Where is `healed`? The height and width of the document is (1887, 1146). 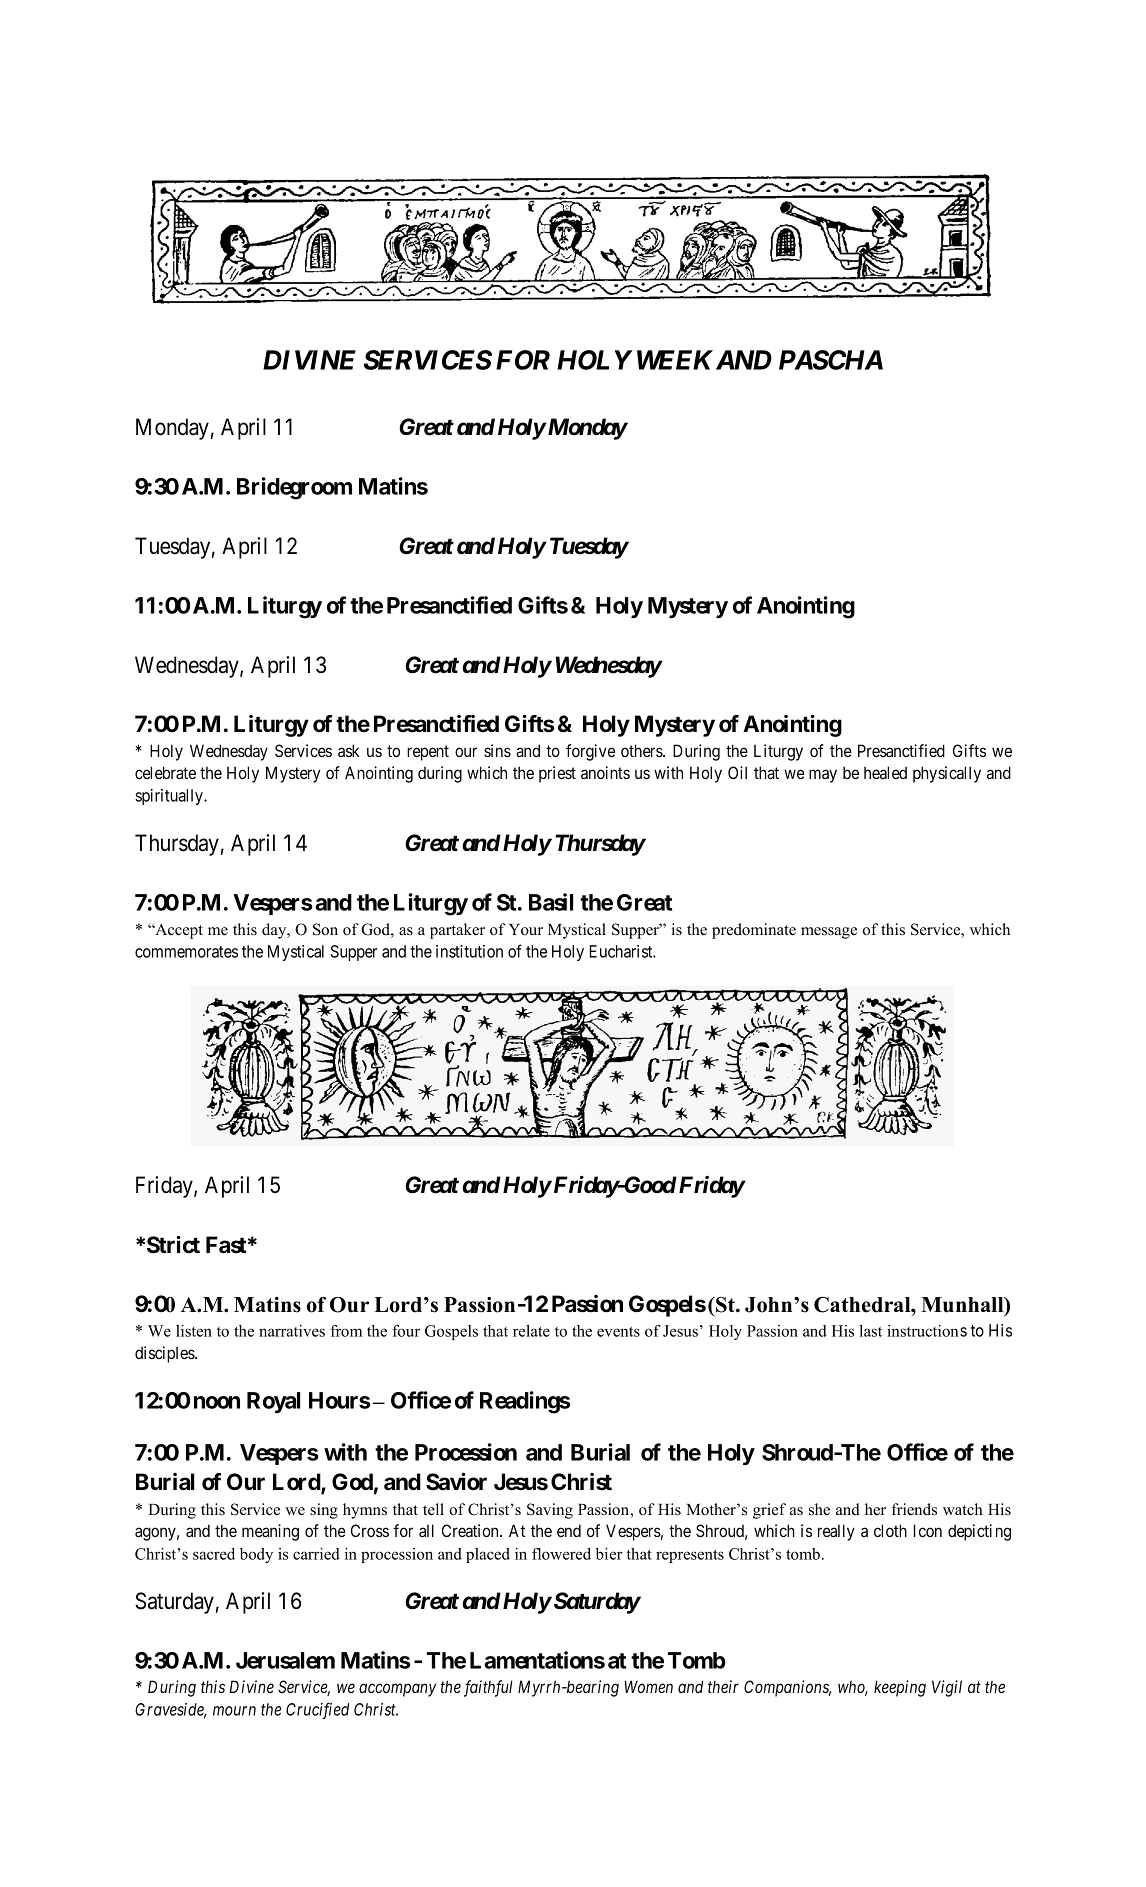 healed is located at coordinates (885, 772).
